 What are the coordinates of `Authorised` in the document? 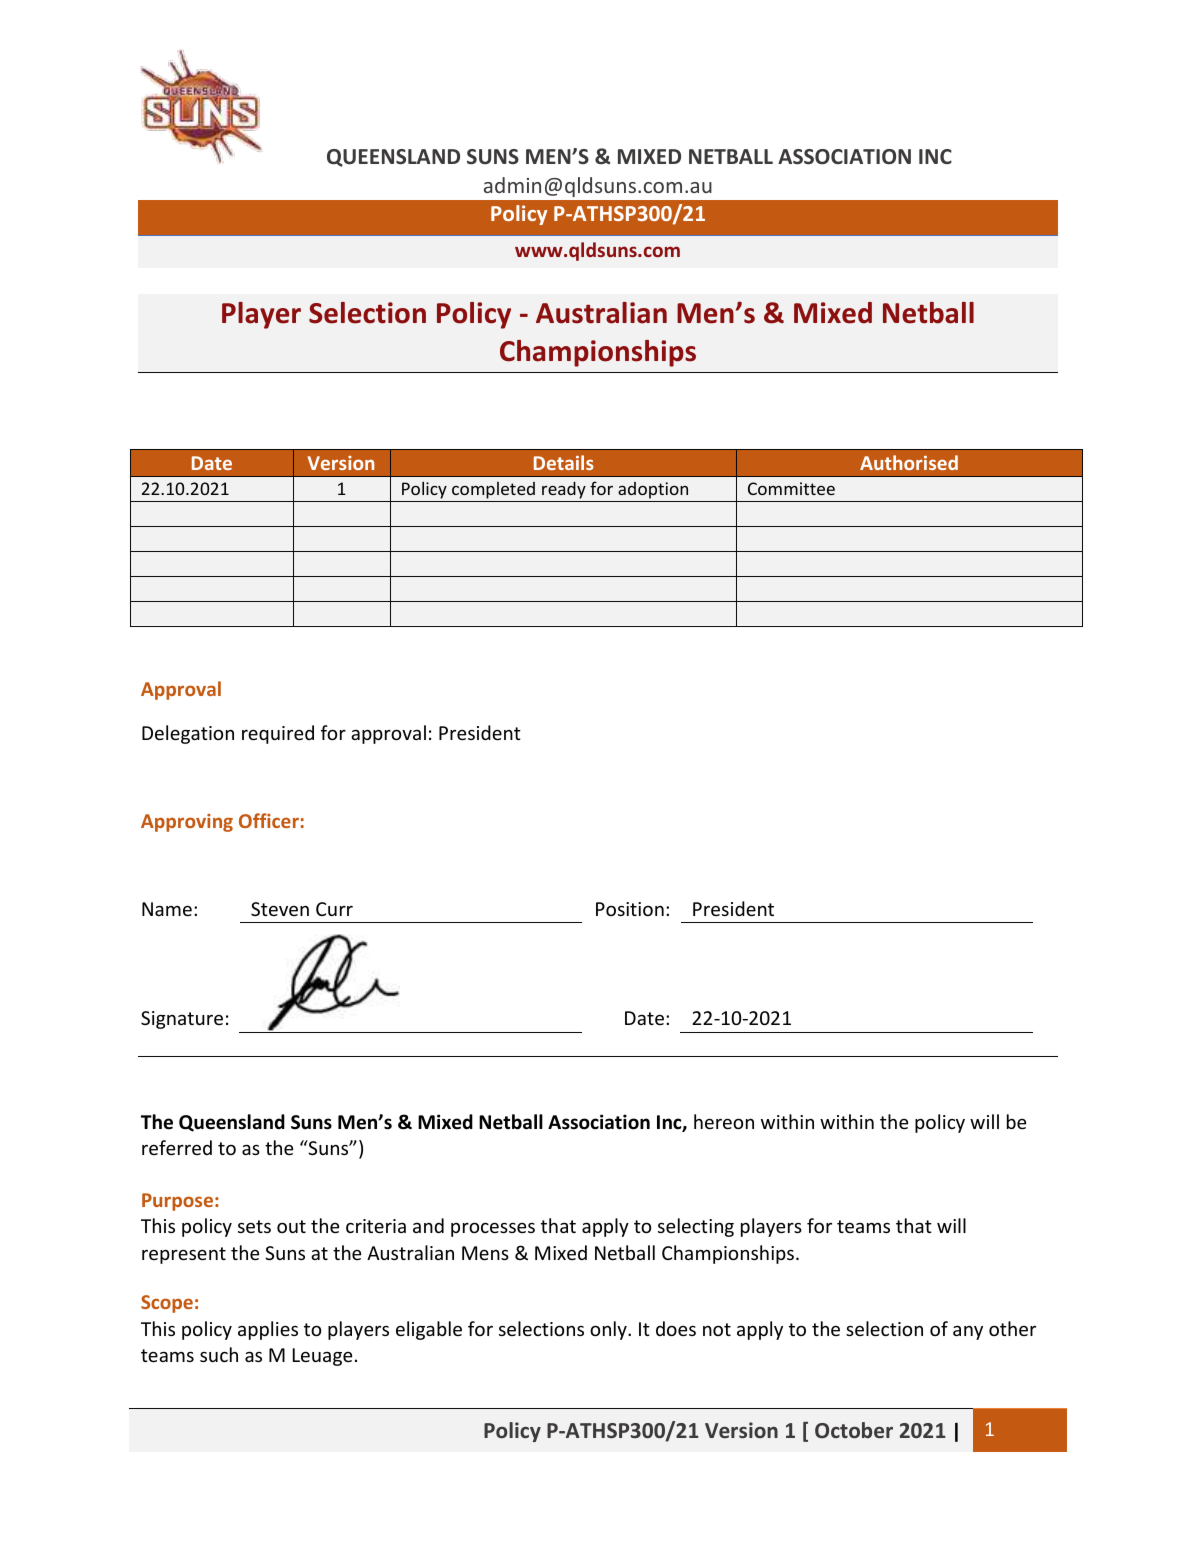 It's located at (909, 462).
